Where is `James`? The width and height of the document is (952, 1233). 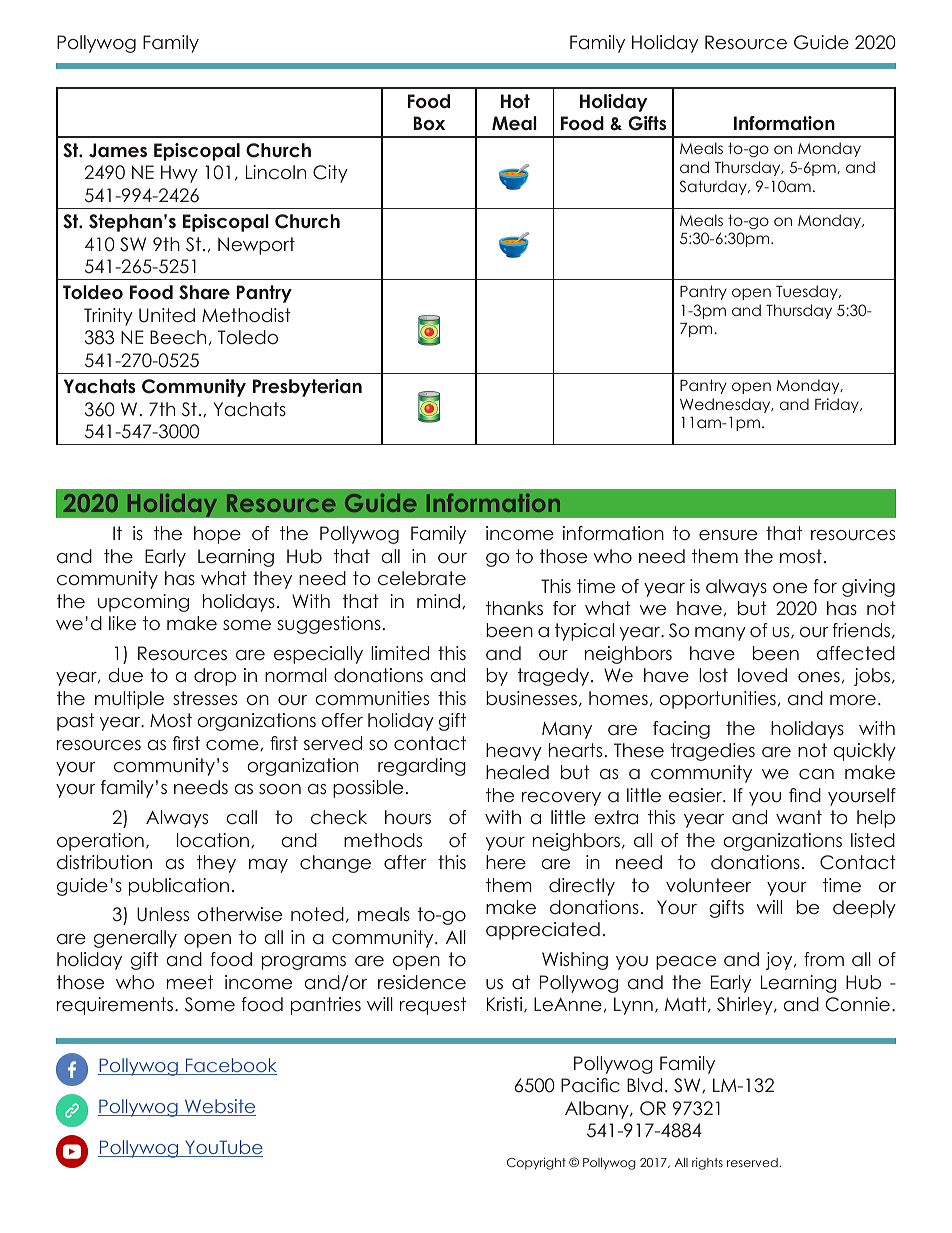
James is located at coordinates (118, 150).
